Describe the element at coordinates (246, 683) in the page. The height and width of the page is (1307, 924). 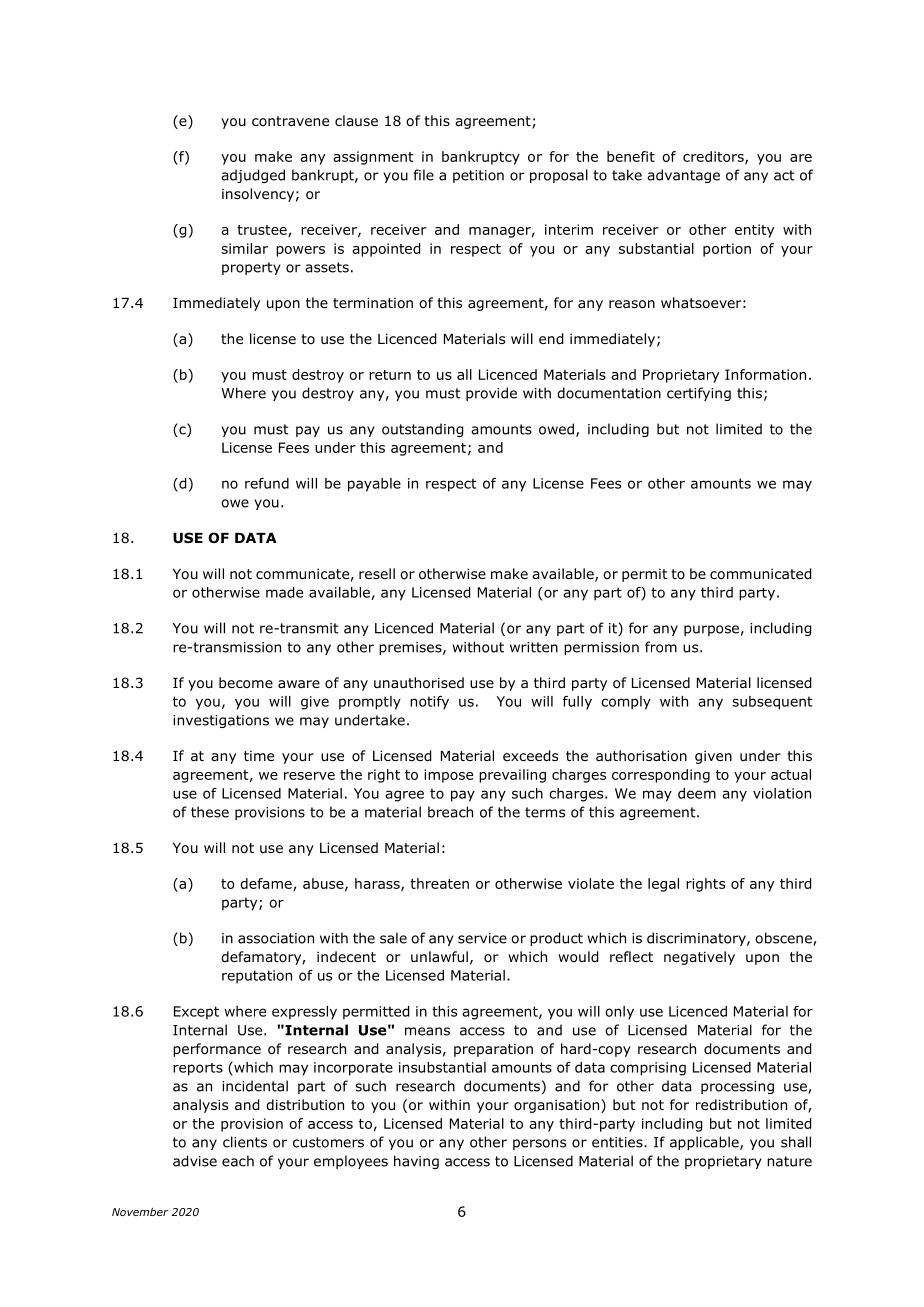
I see `become` at that location.
